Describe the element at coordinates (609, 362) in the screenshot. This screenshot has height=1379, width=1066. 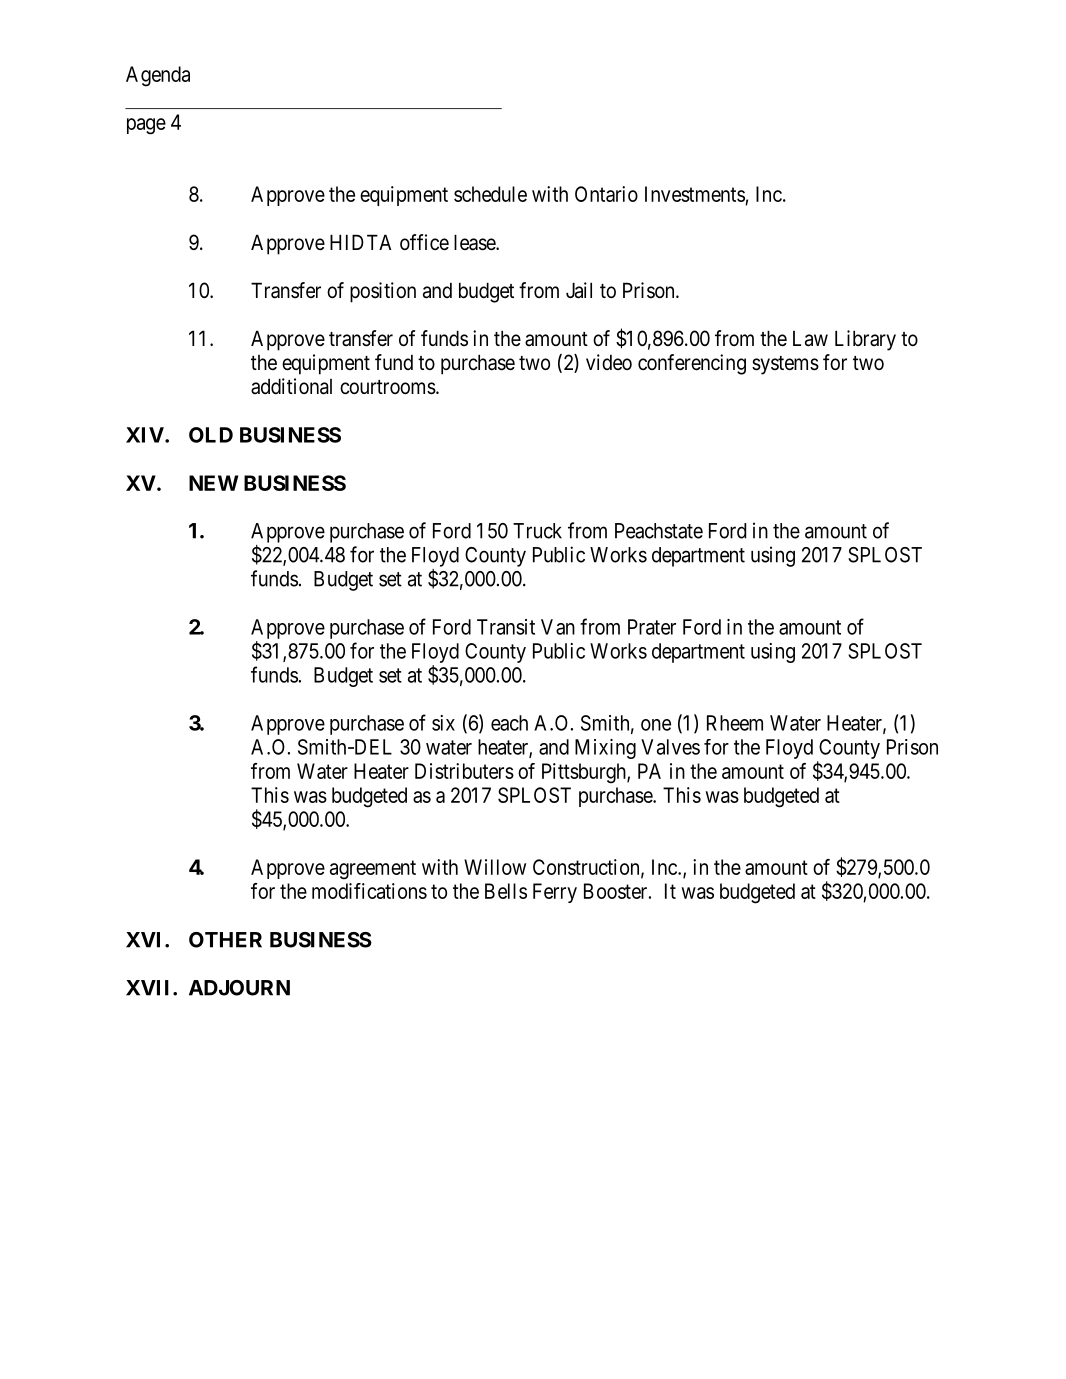
I see `video` at that location.
